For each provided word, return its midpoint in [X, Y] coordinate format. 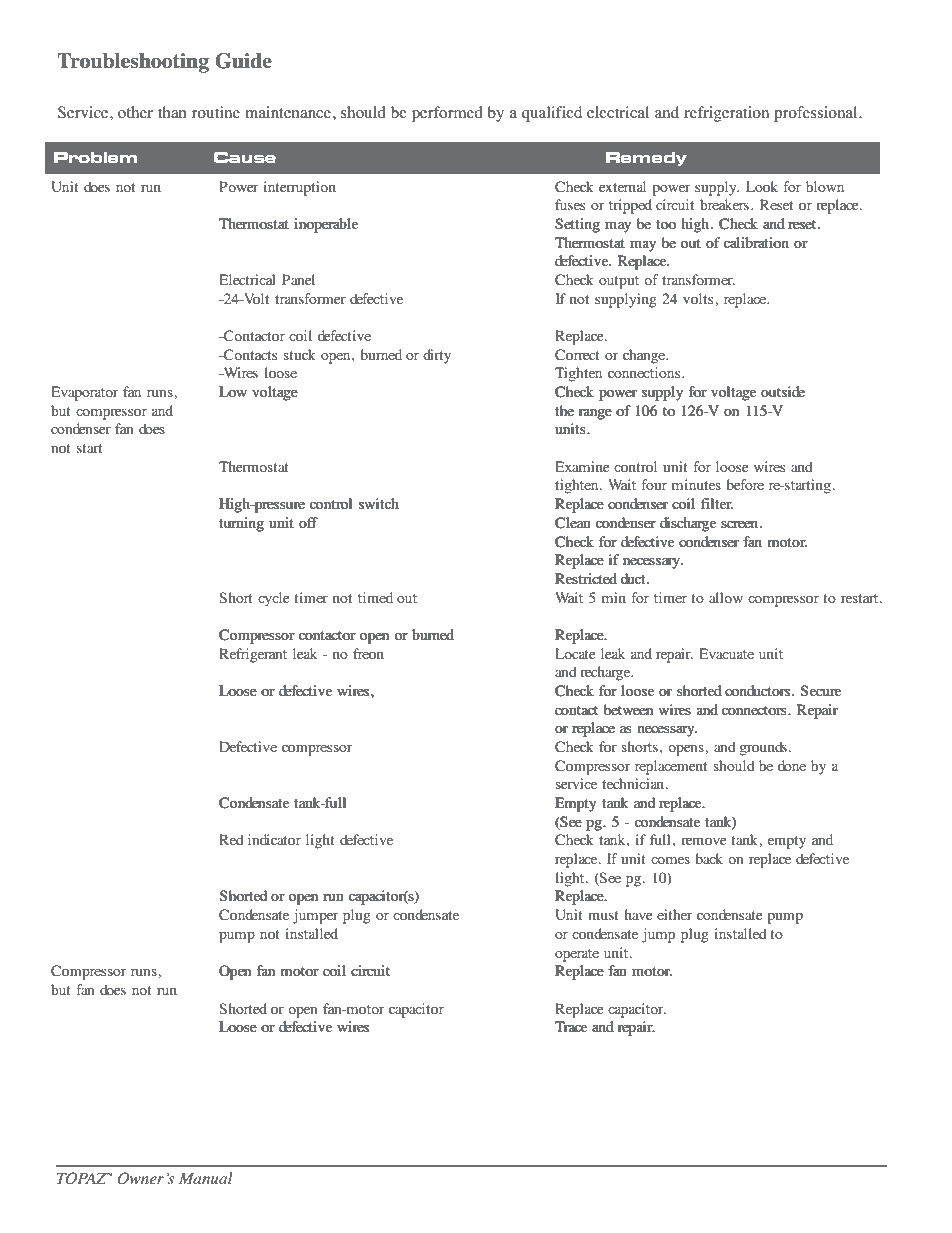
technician [634, 783]
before [745, 484]
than [172, 112]
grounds [763, 748]
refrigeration [726, 114]
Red [231, 839]
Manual [206, 1178]
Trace [571, 1026]
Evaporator [85, 393]
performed [447, 114]
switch [379, 503]
